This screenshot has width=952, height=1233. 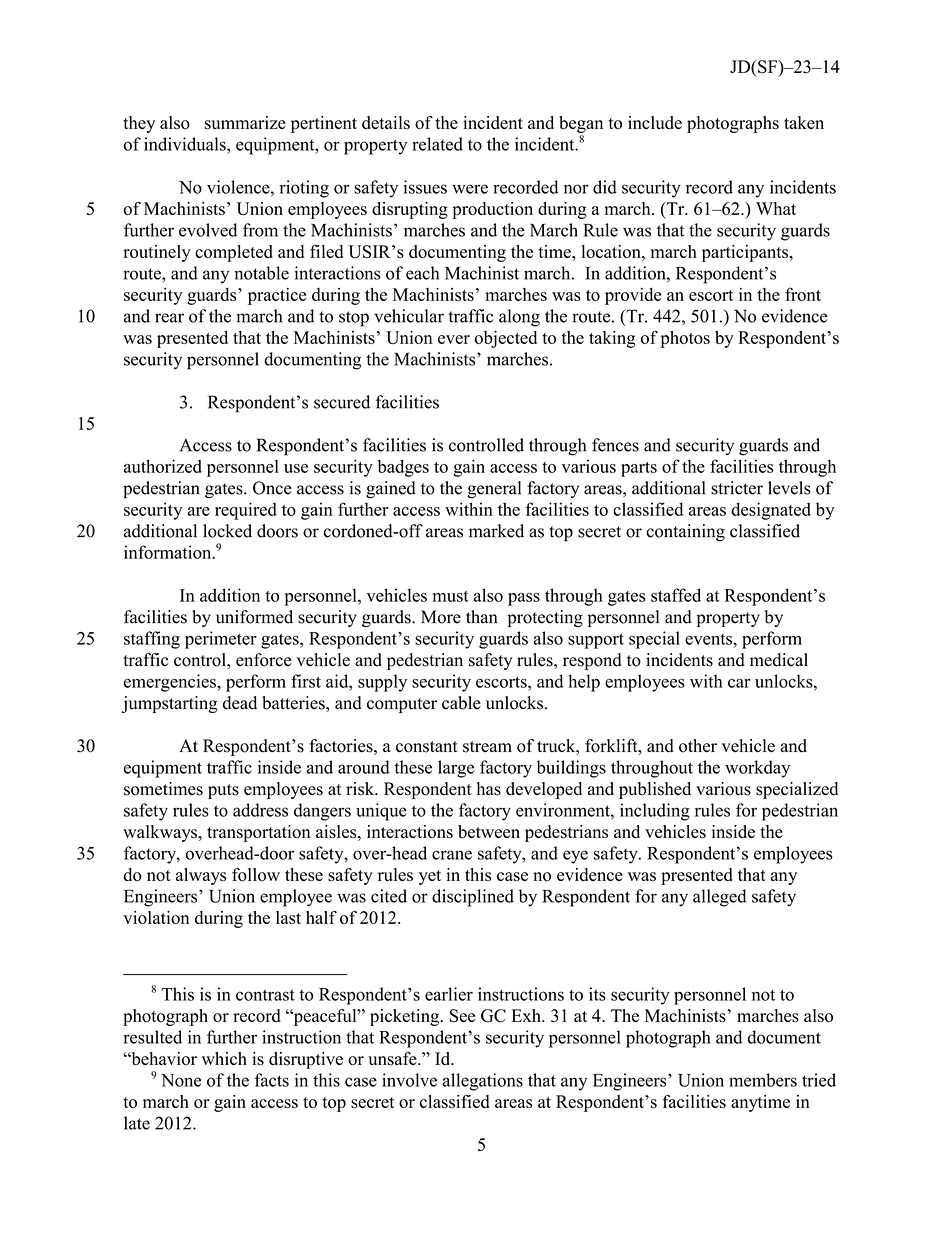 I want to click on taken, so click(x=804, y=122).
